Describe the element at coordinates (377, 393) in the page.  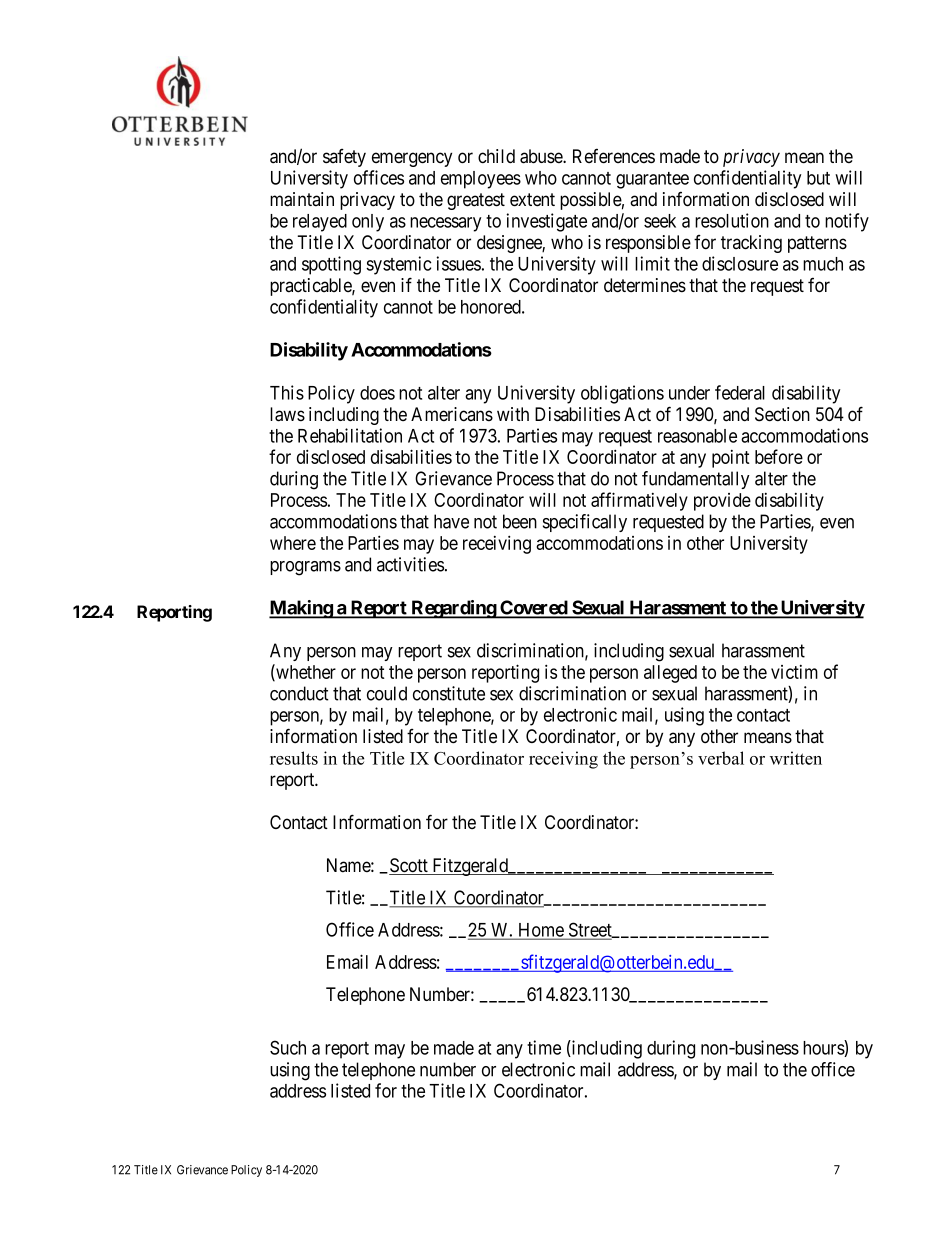
I see `does` at that location.
